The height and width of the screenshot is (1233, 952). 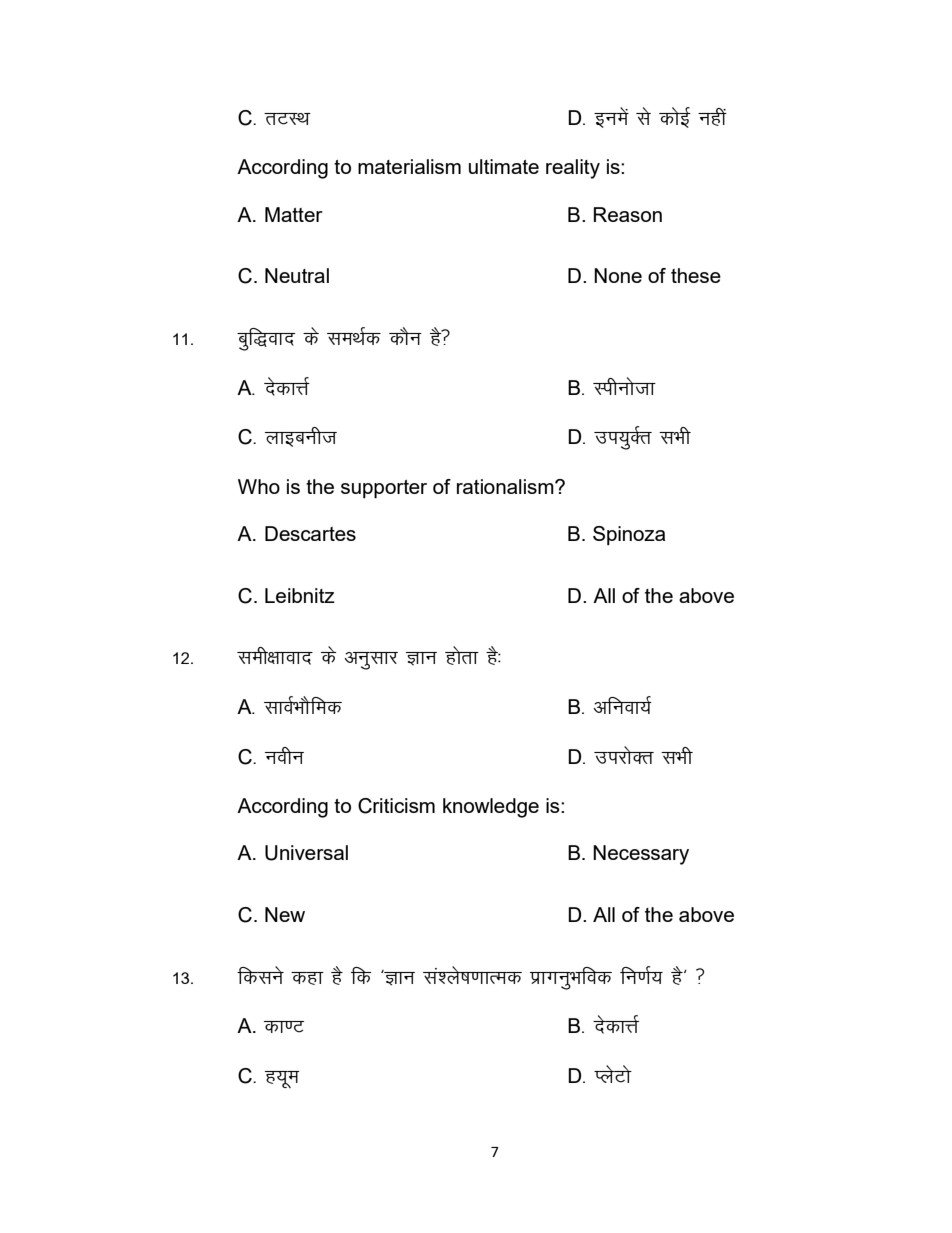 What do you see at coordinates (297, 275) in the screenshot?
I see `Neutral` at bounding box center [297, 275].
